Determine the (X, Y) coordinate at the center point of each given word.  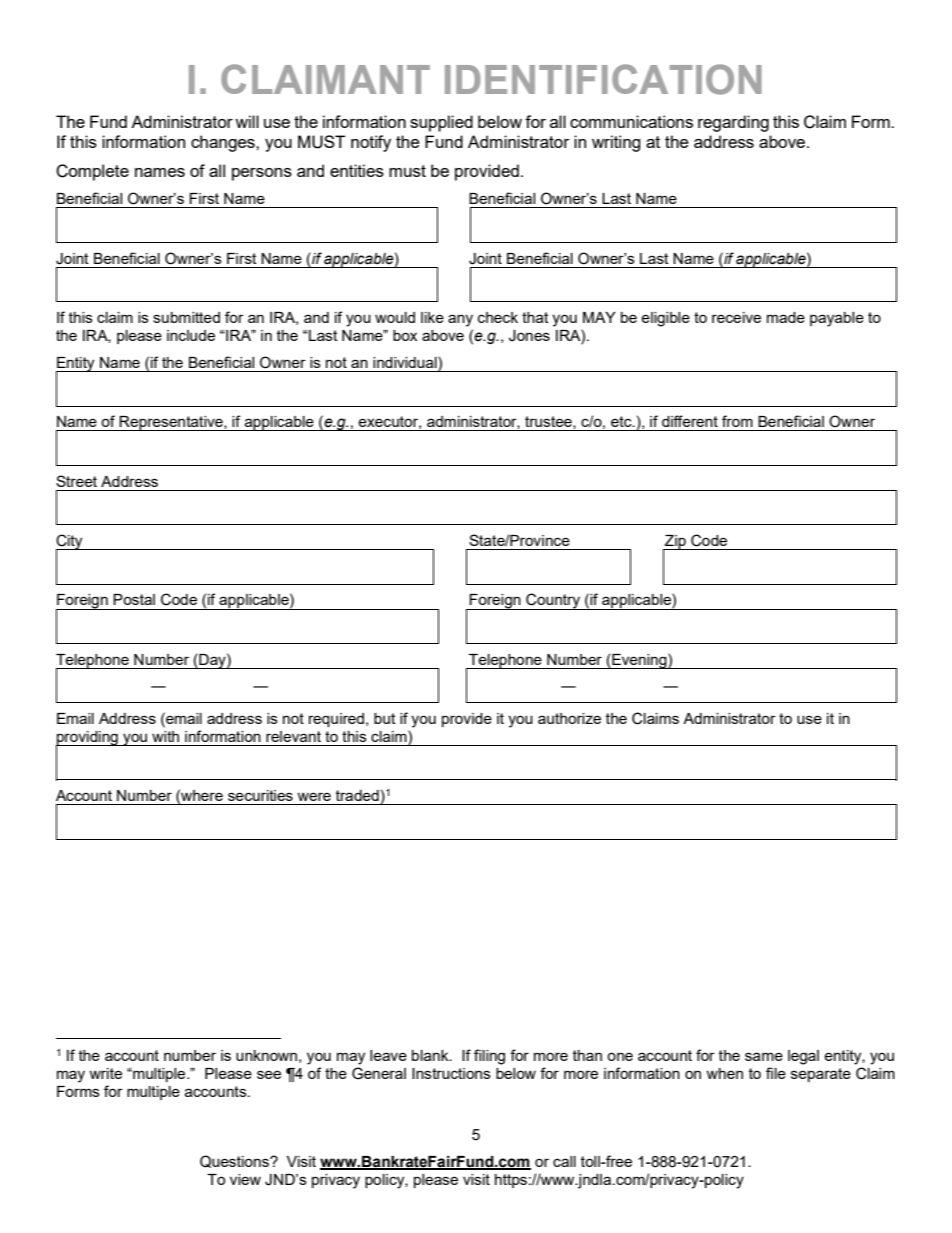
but (385, 718)
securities (260, 795)
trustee (549, 422)
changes (224, 143)
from (737, 421)
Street (76, 481)
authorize (569, 718)
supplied (441, 123)
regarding (733, 123)
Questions (235, 1161)
